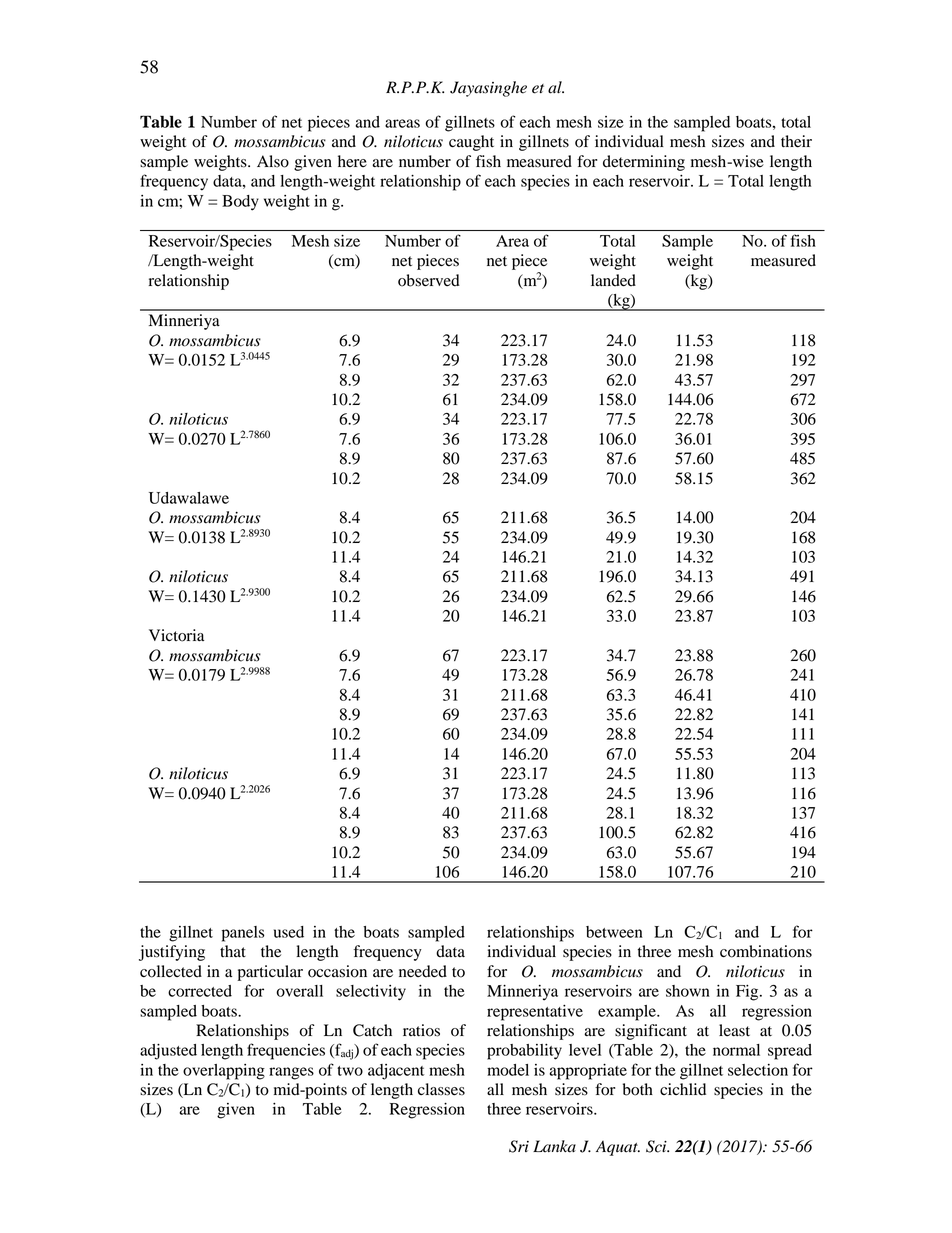 The height and width of the page is (1233, 952). What do you see at coordinates (243, 934) in the page?
I see `panels` at bounding box center [243, 934].
